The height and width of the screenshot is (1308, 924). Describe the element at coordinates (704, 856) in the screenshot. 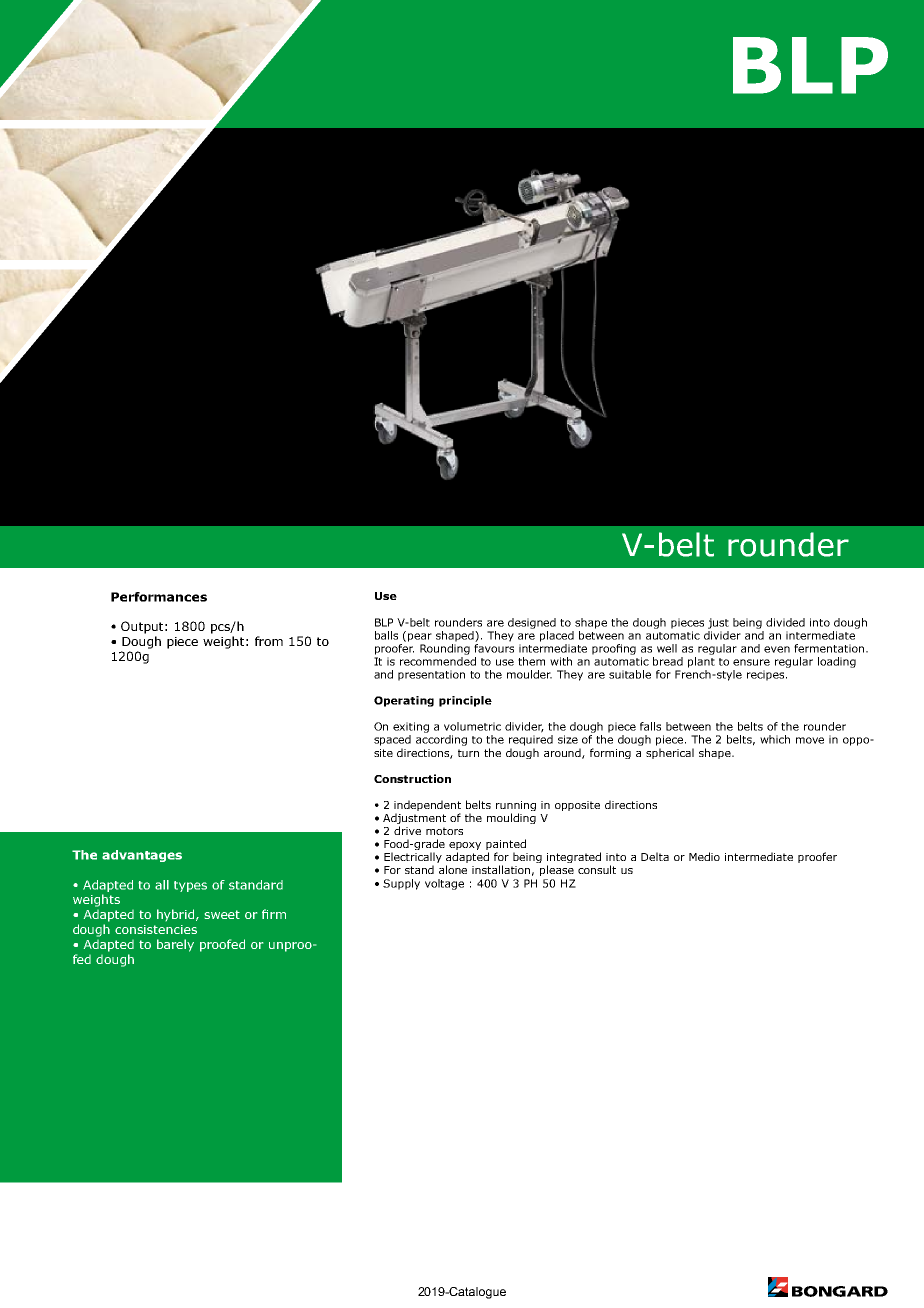

I see `Medio` at that location.
